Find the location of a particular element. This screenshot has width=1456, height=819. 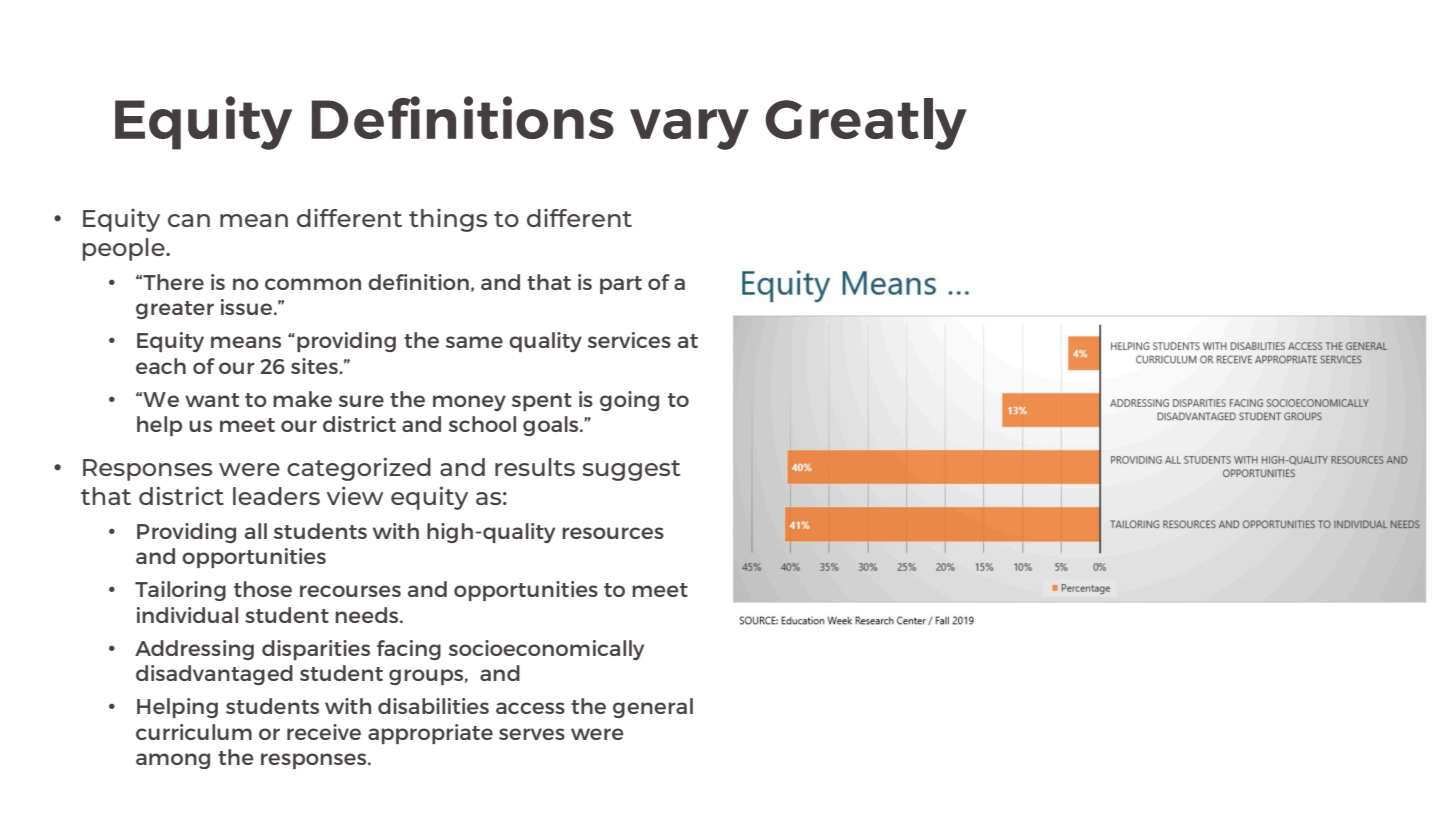

resources is located at coordinates (613, 533).
